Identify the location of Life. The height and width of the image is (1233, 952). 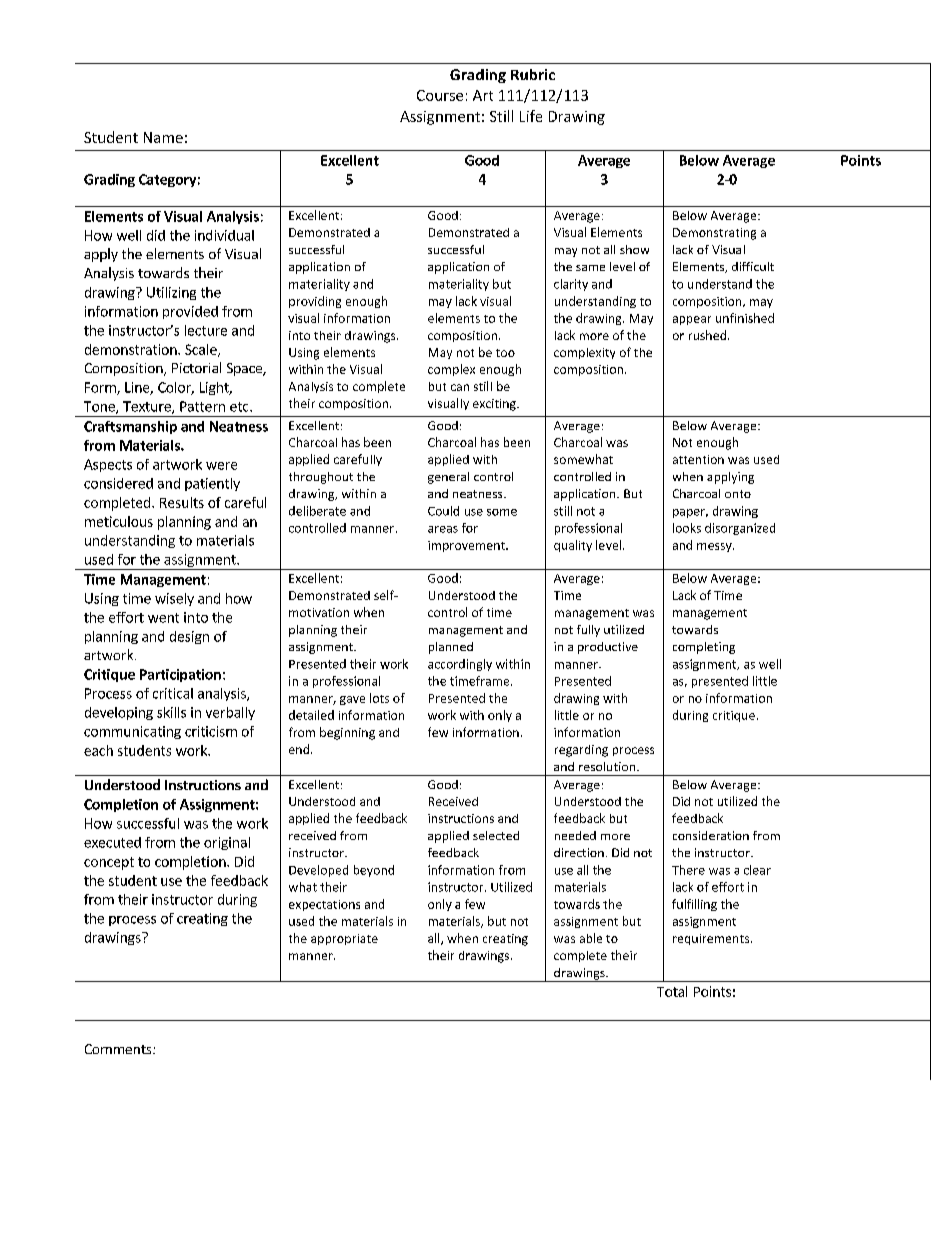
(531, 116).
